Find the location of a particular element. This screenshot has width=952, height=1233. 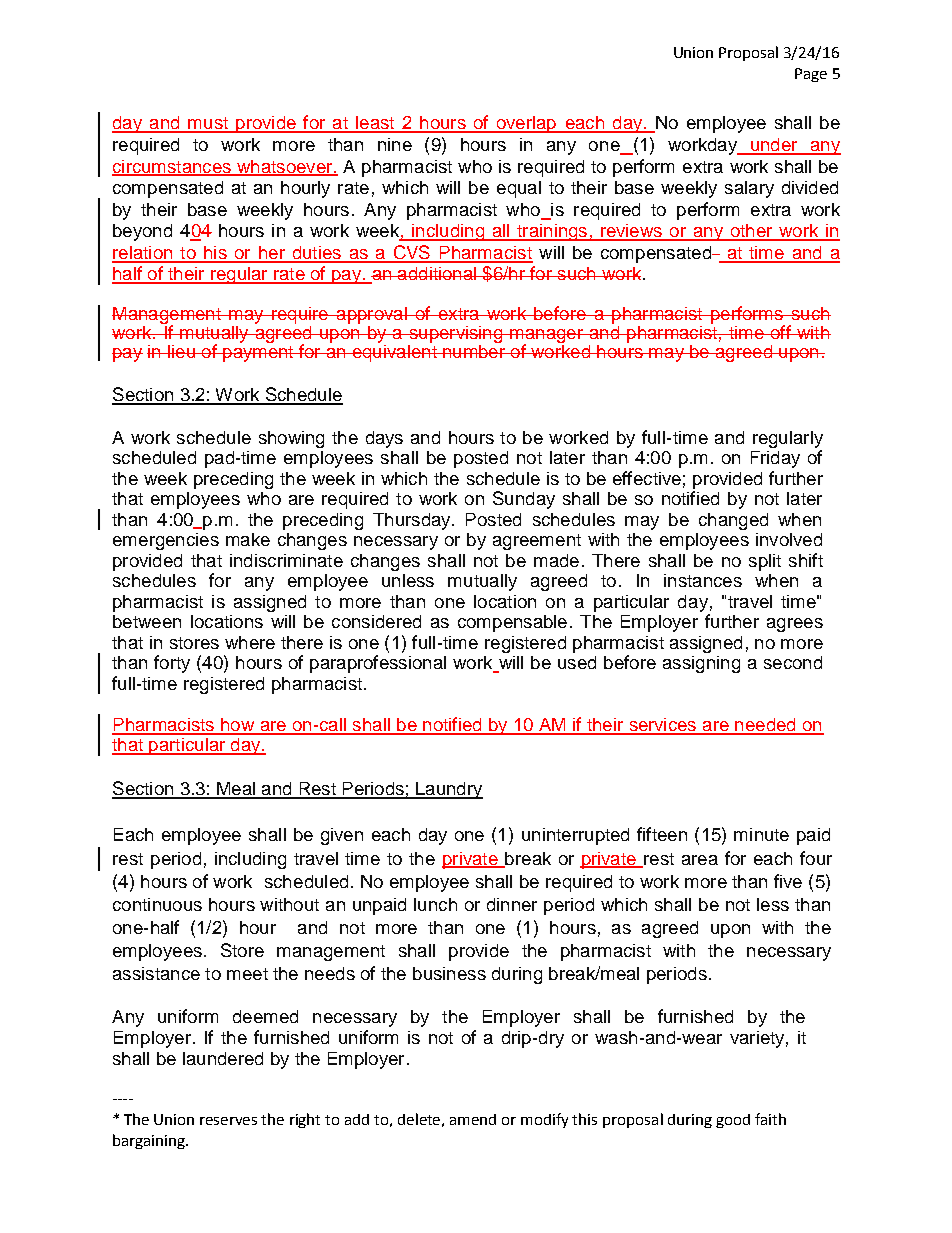

Page is located at coordinates (811, 75).
